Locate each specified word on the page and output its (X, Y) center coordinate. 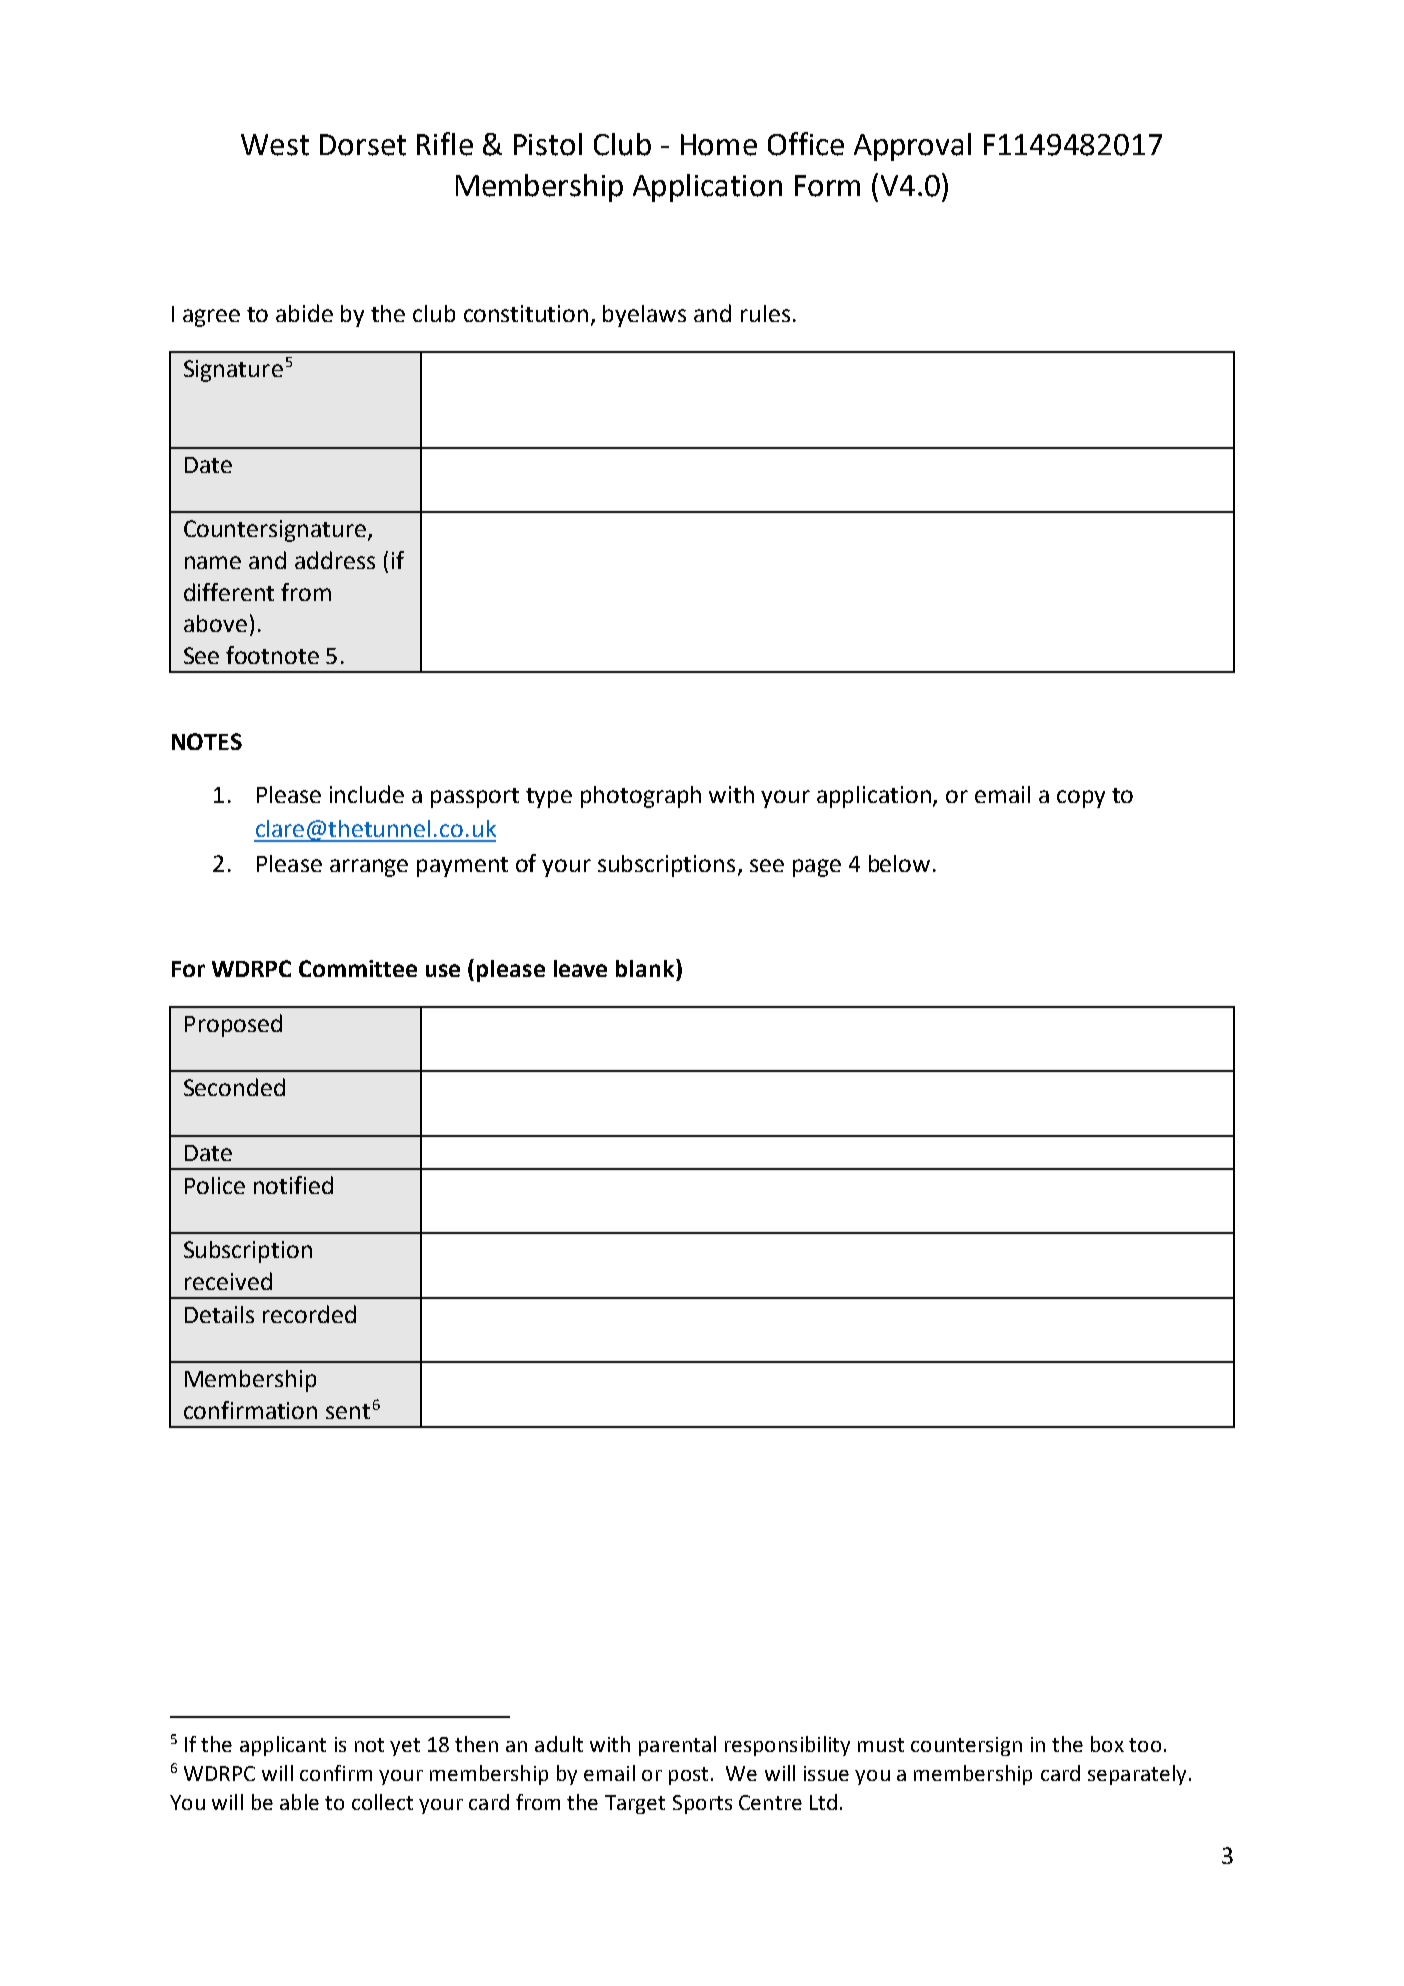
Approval (912, 147)
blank (646, 968)
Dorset (363, 145)
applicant (283, 1746)
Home (719, 145)
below (899, 863)
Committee (358, 968)
